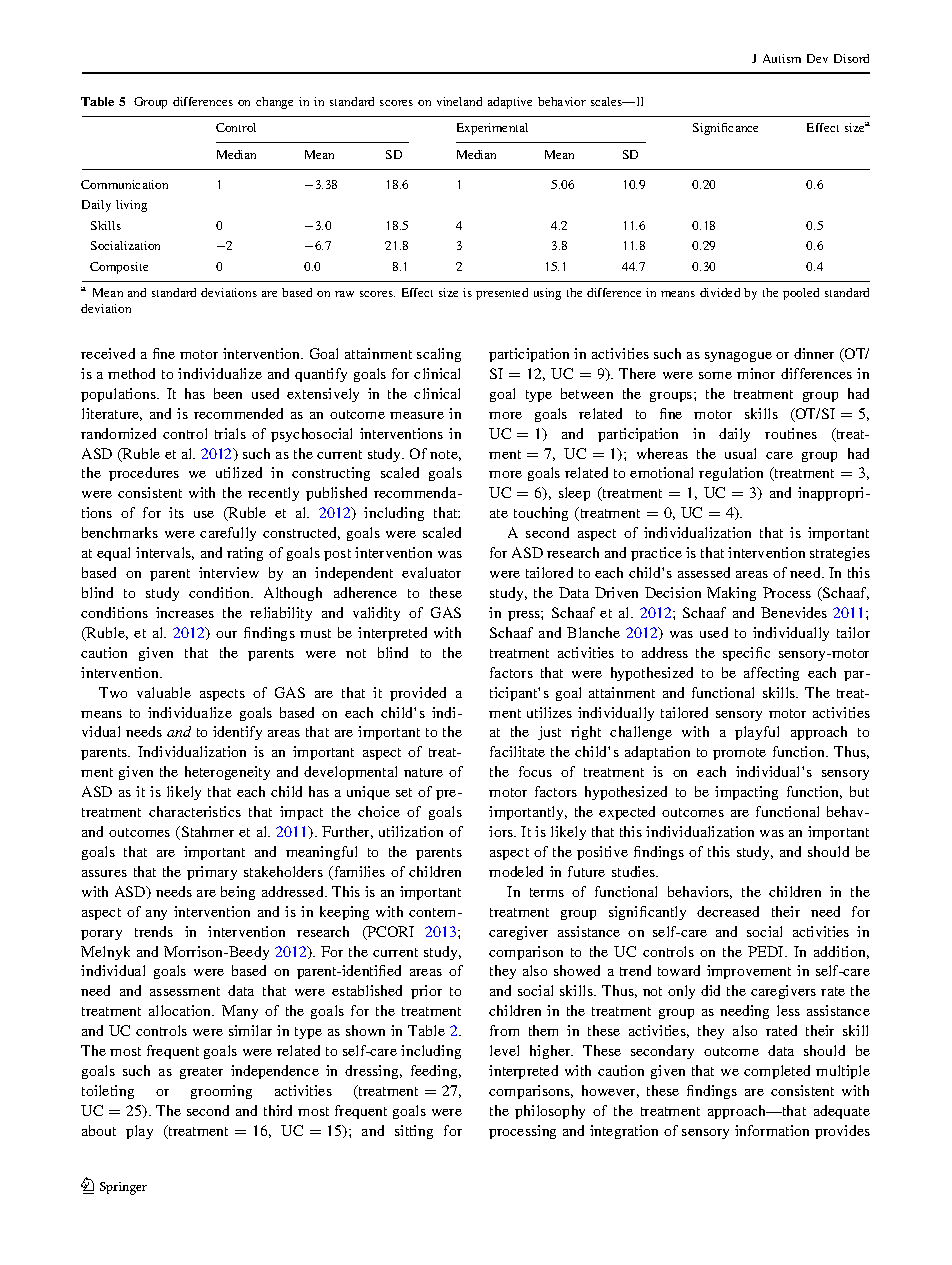  What do you see at coordinates (782, 58) in the screenshot?
I see `Autism` at bounding box center [782, 58].
